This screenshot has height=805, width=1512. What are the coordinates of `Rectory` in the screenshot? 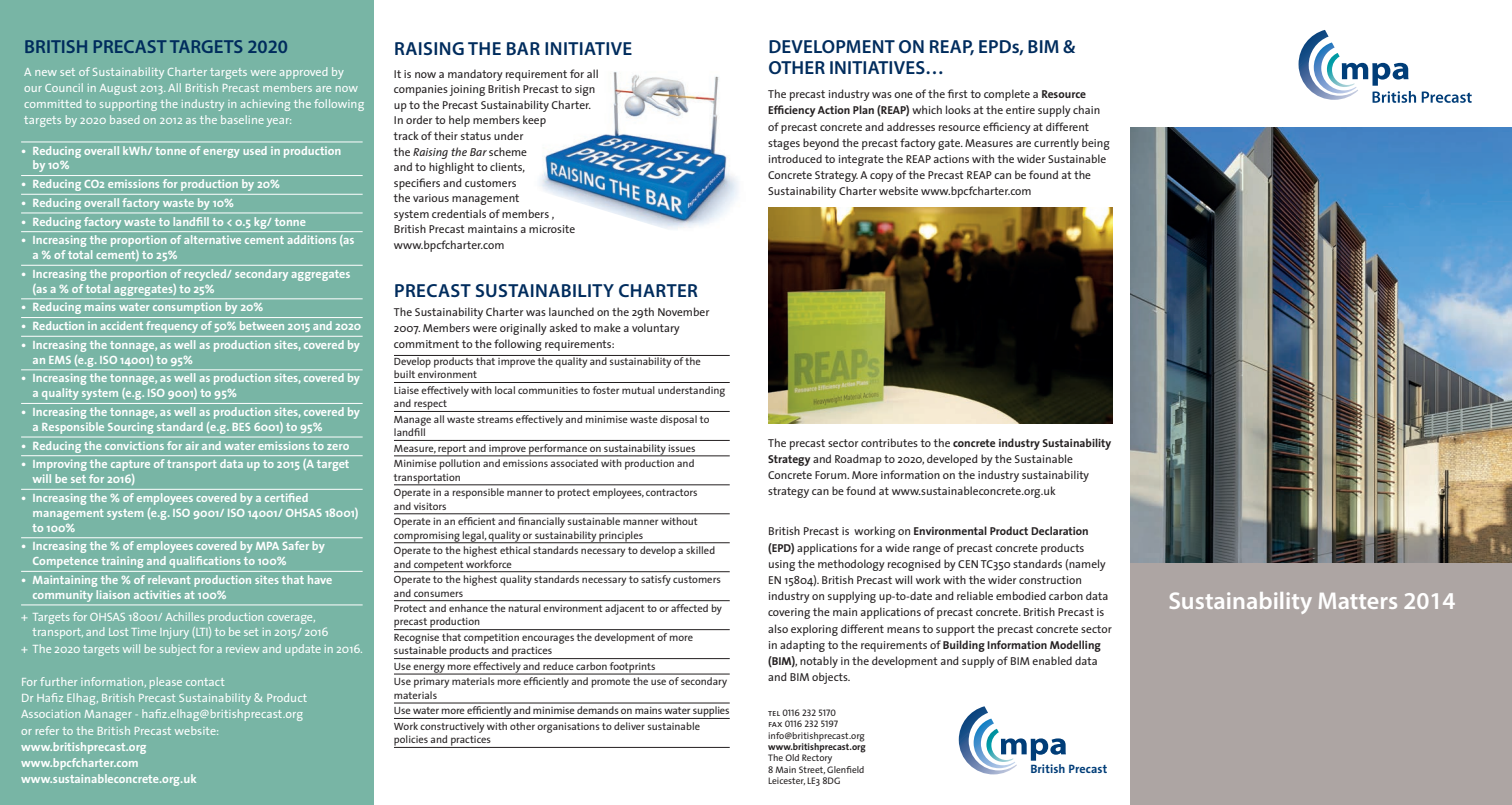 It's located at (817, 758).
